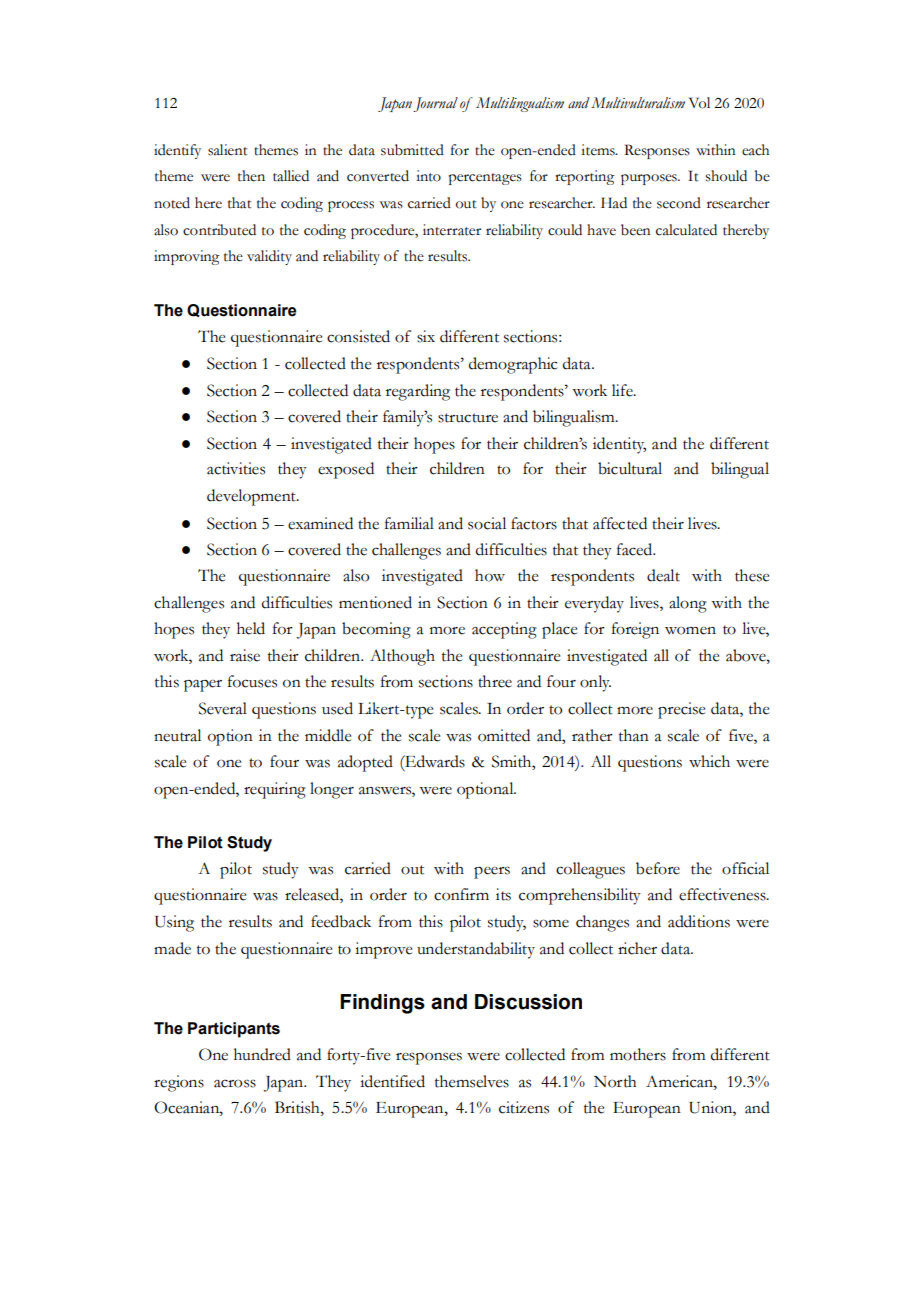  Describe the element at coordinates (619, 445) in the screenshot. I see `identity` at that location.
